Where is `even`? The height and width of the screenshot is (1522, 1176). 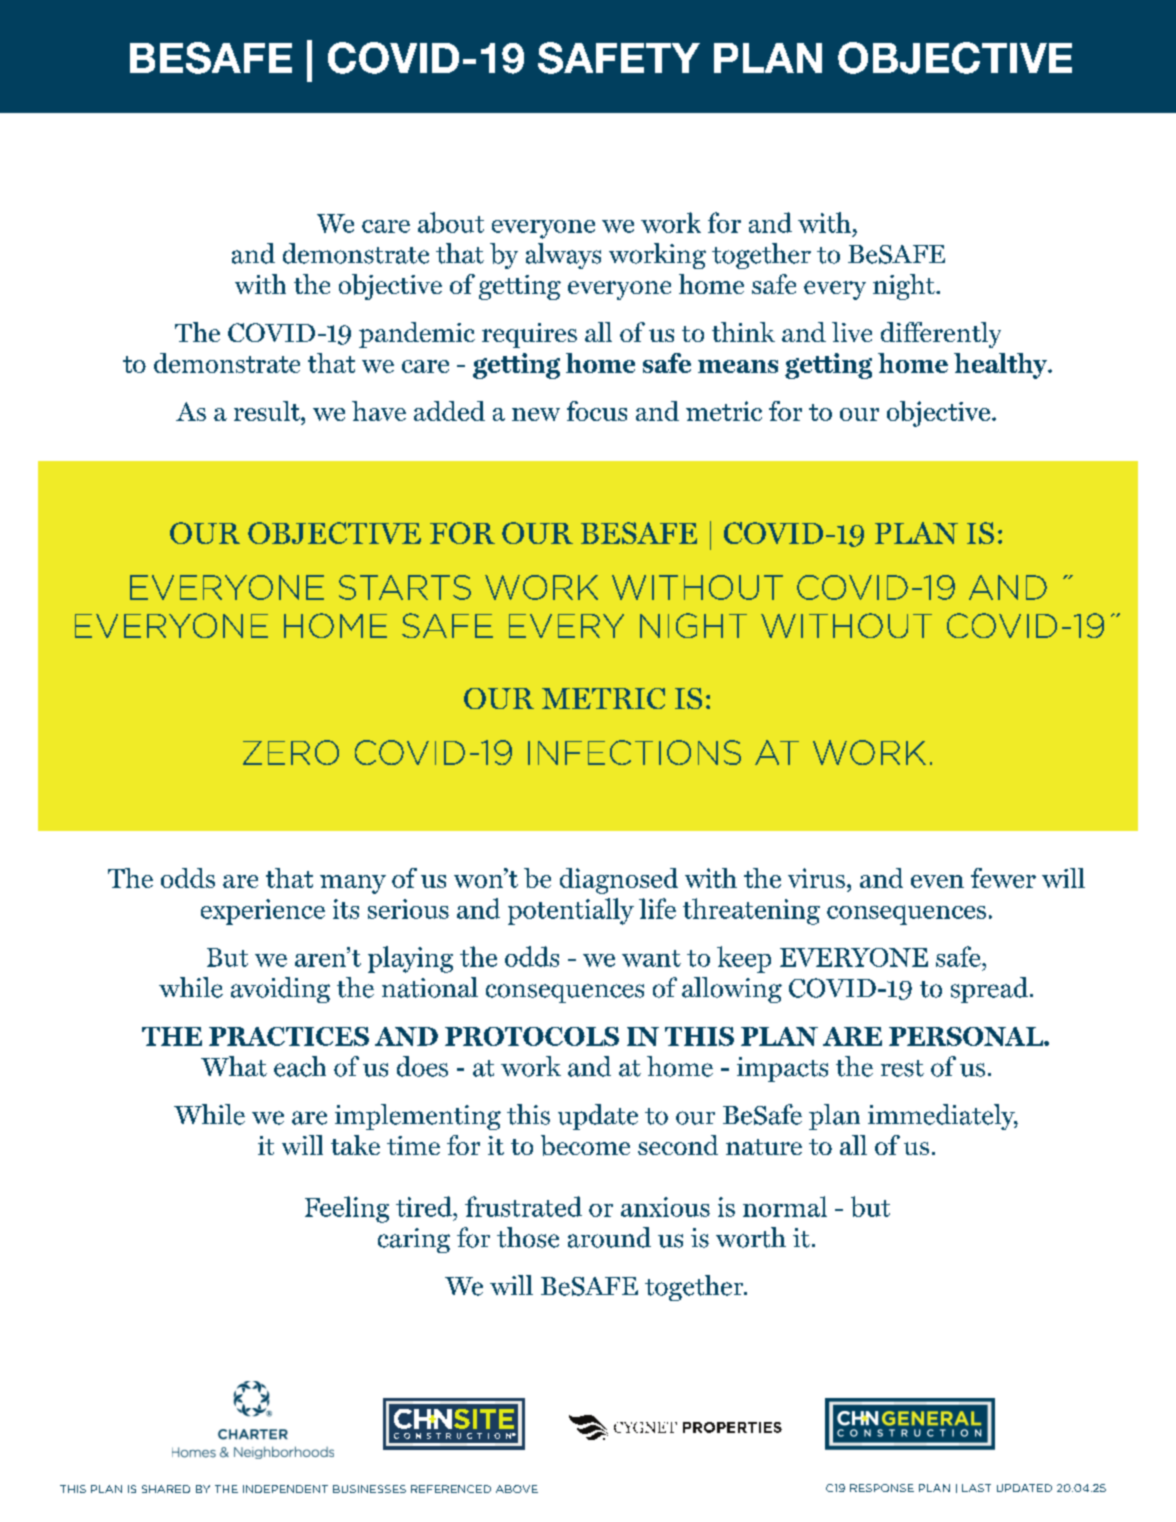
even is located at coordinates (937, 881).
